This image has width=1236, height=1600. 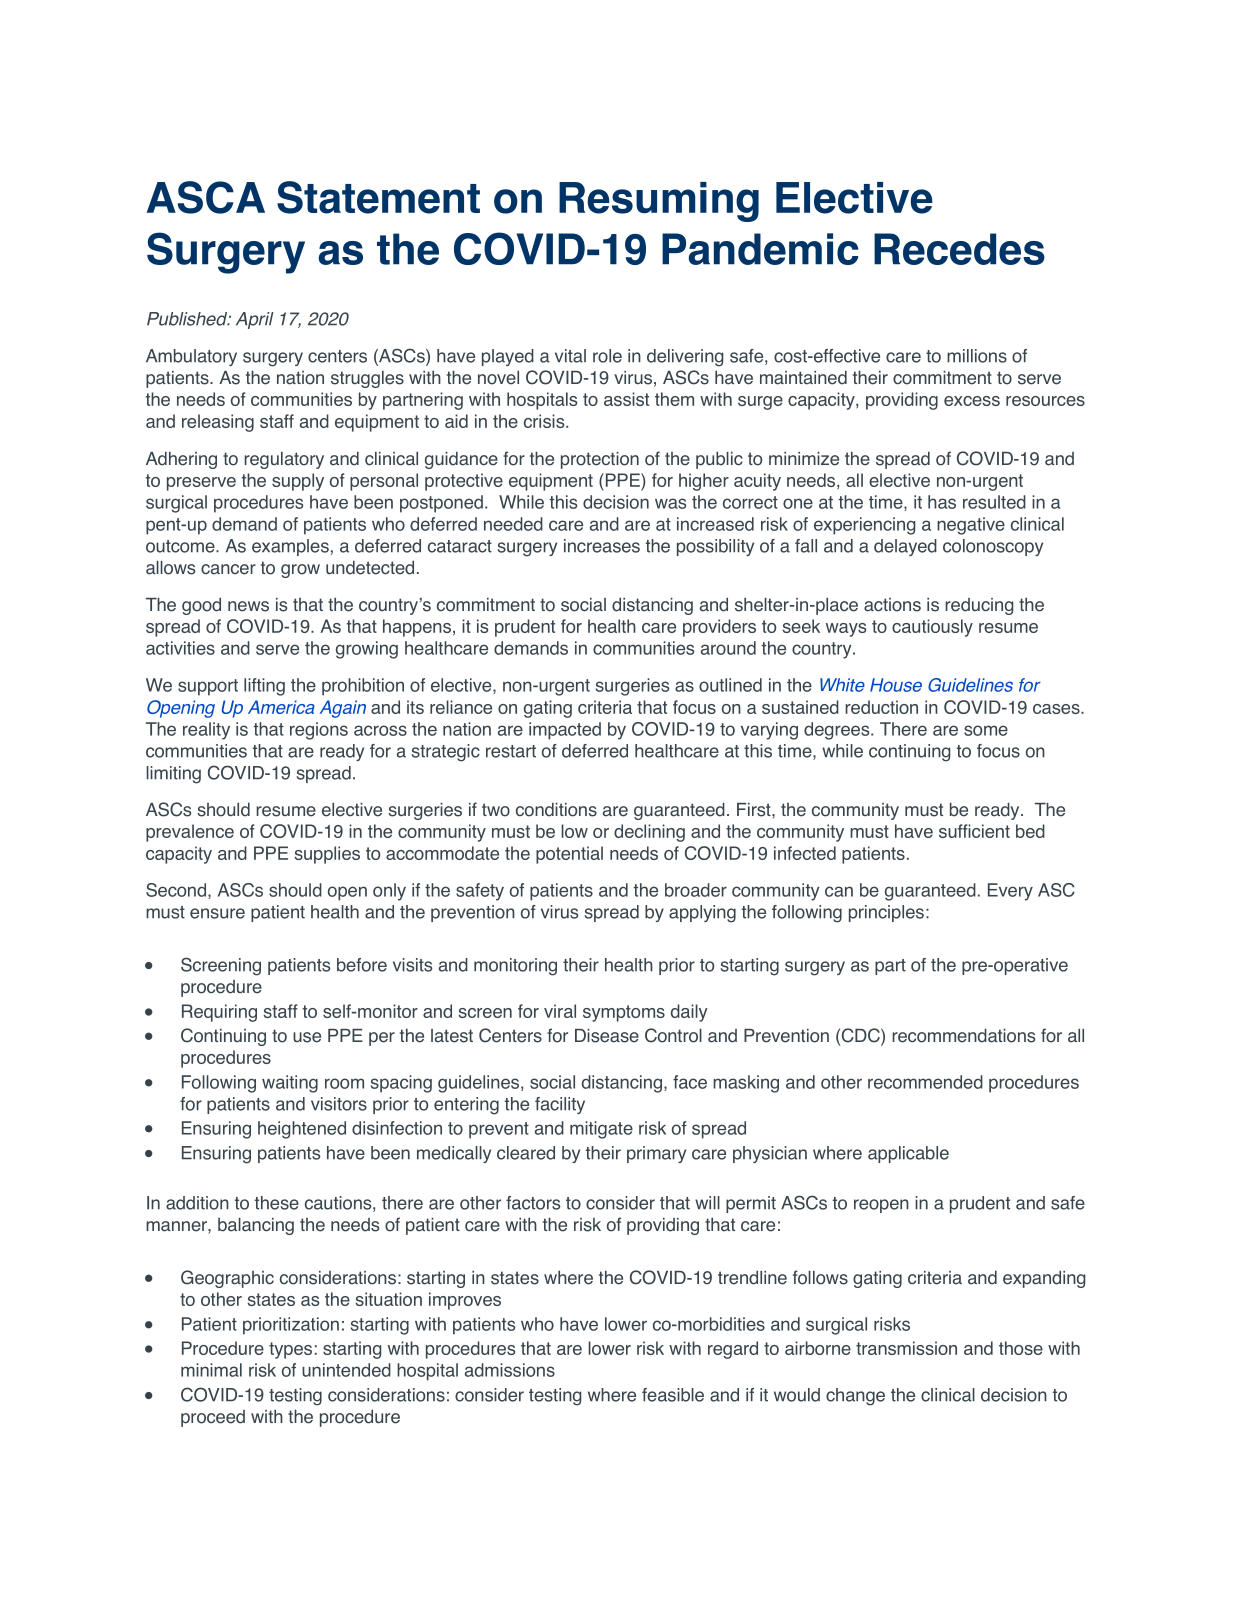 I want to click on heightened, so click(x=302, y=1130).
